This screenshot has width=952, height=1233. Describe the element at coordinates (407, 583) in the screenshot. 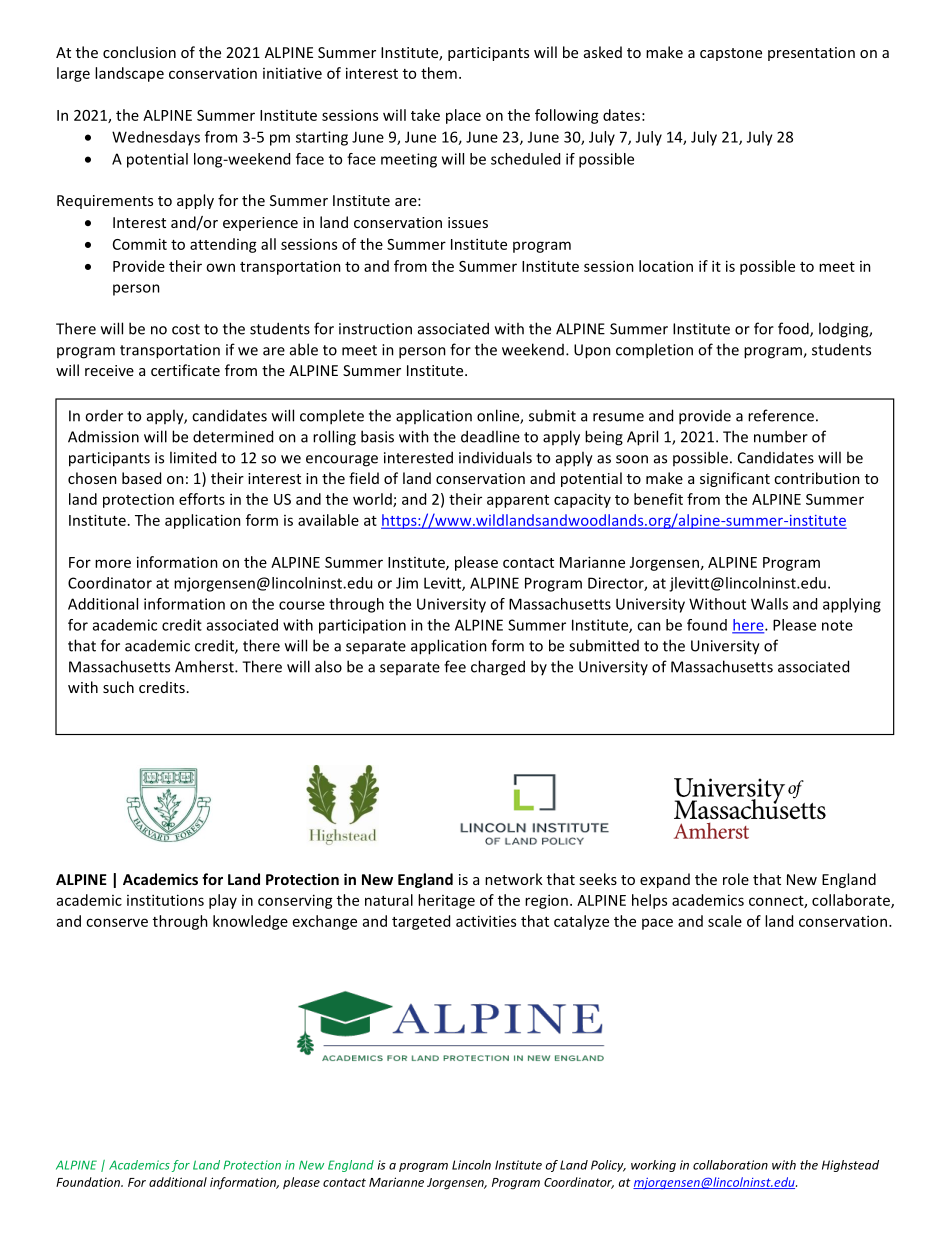

I see `Jim` at that location.
